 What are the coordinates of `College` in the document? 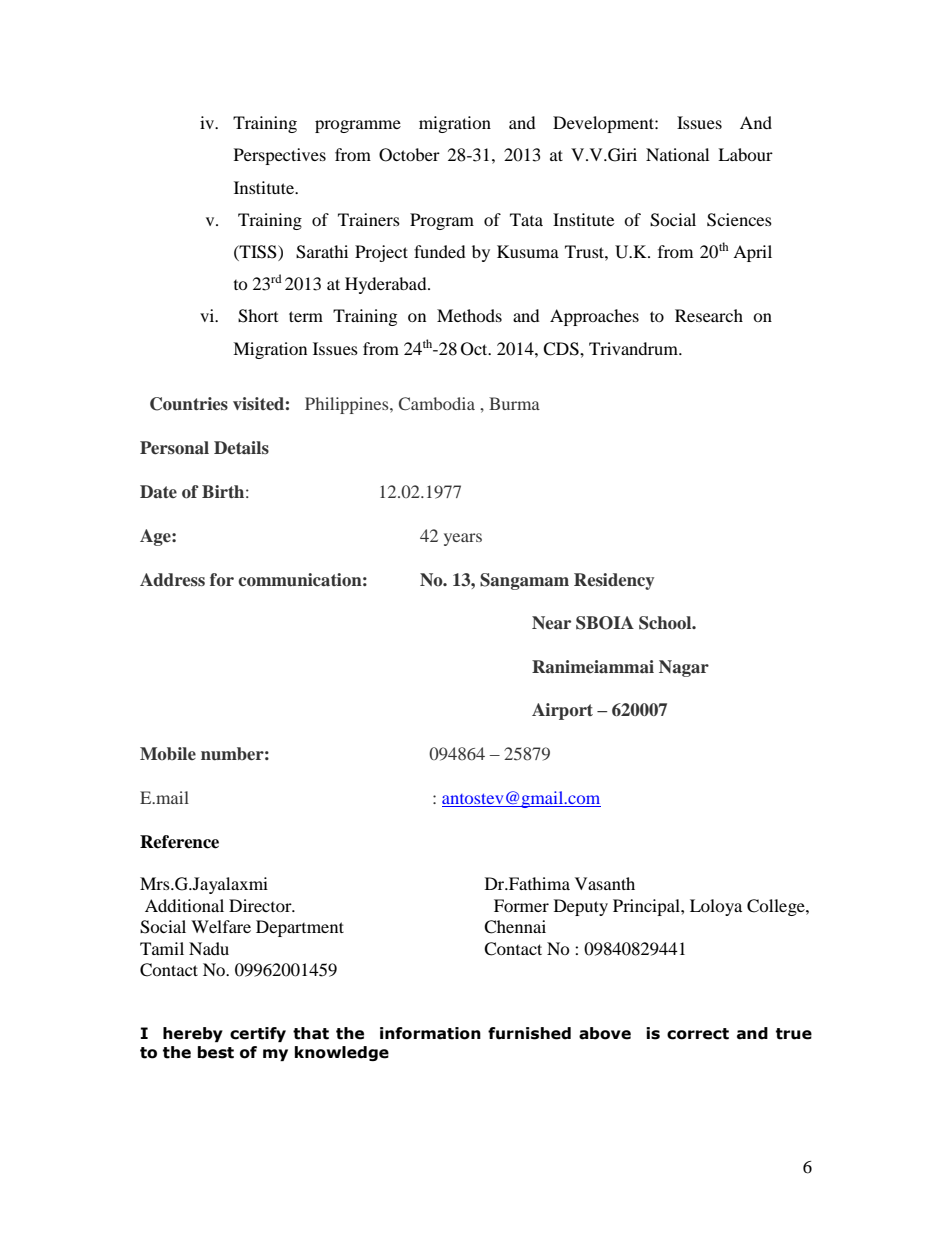 It's located at (777, 907).
